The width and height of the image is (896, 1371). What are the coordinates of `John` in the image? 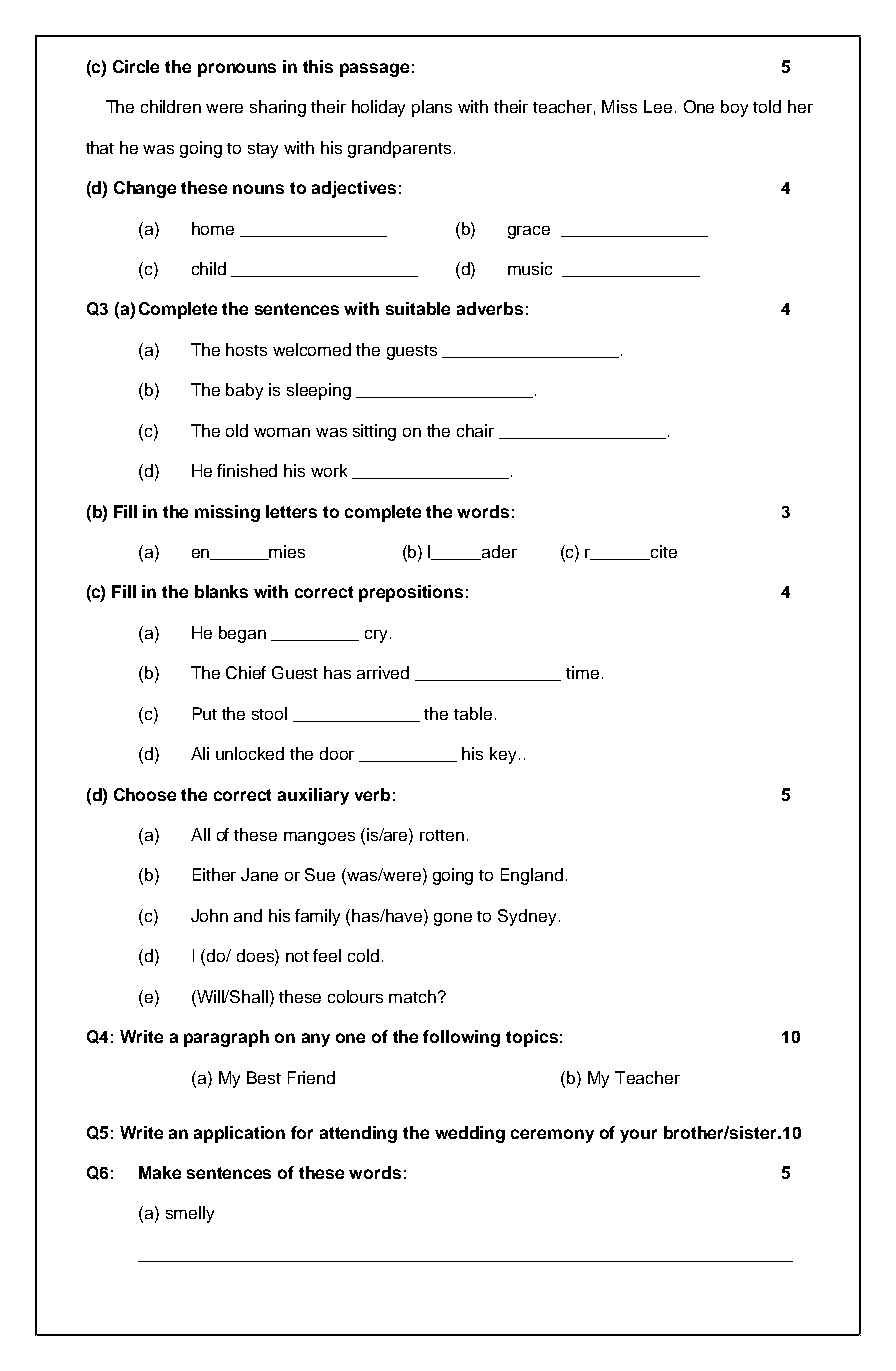 It's located at (209, 915).
